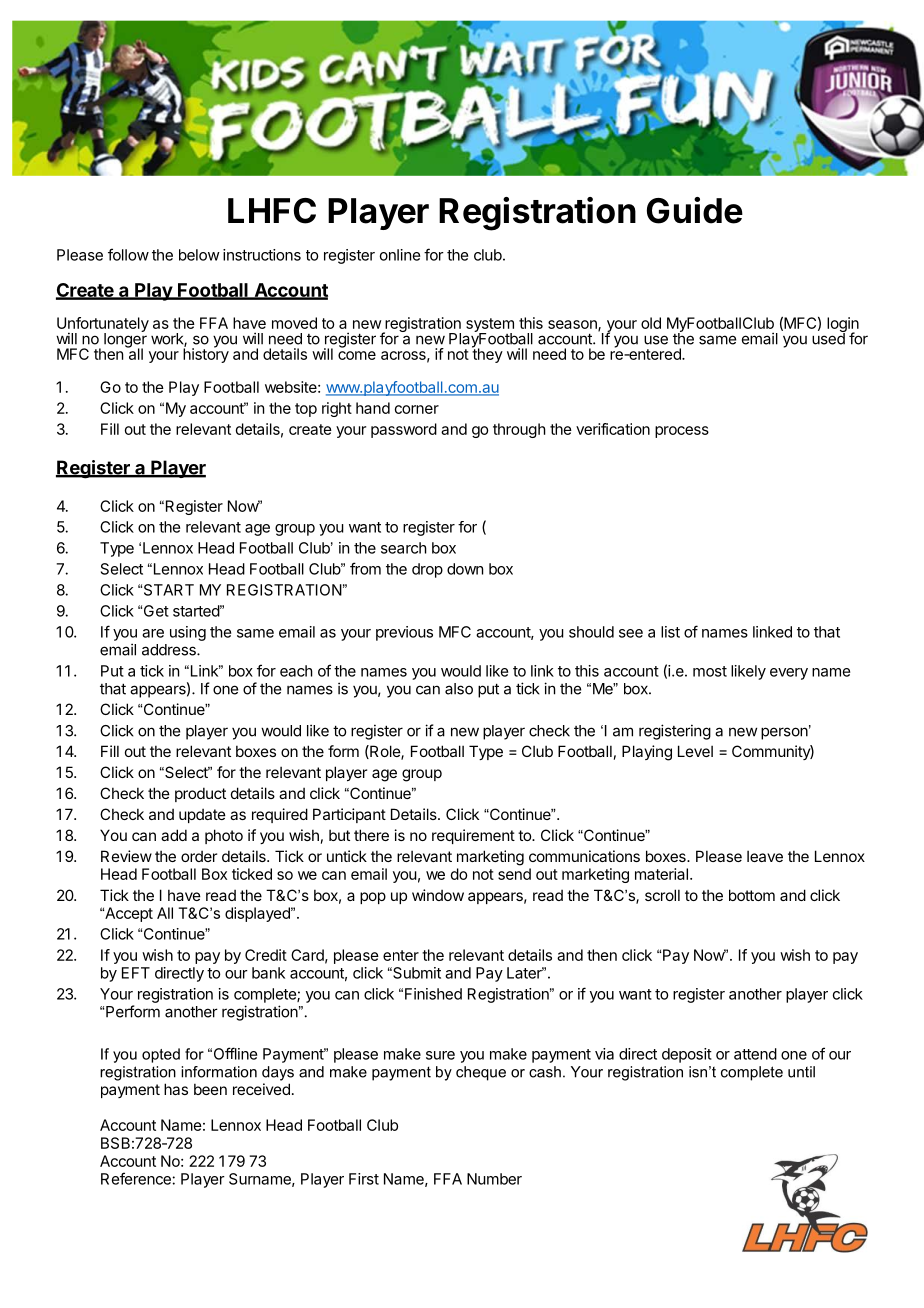 The image size is (924, 1308). What do you see at coordinates (494, 1179) in the screenshot?
I see `Number` at bounding box center [494, 1179].
